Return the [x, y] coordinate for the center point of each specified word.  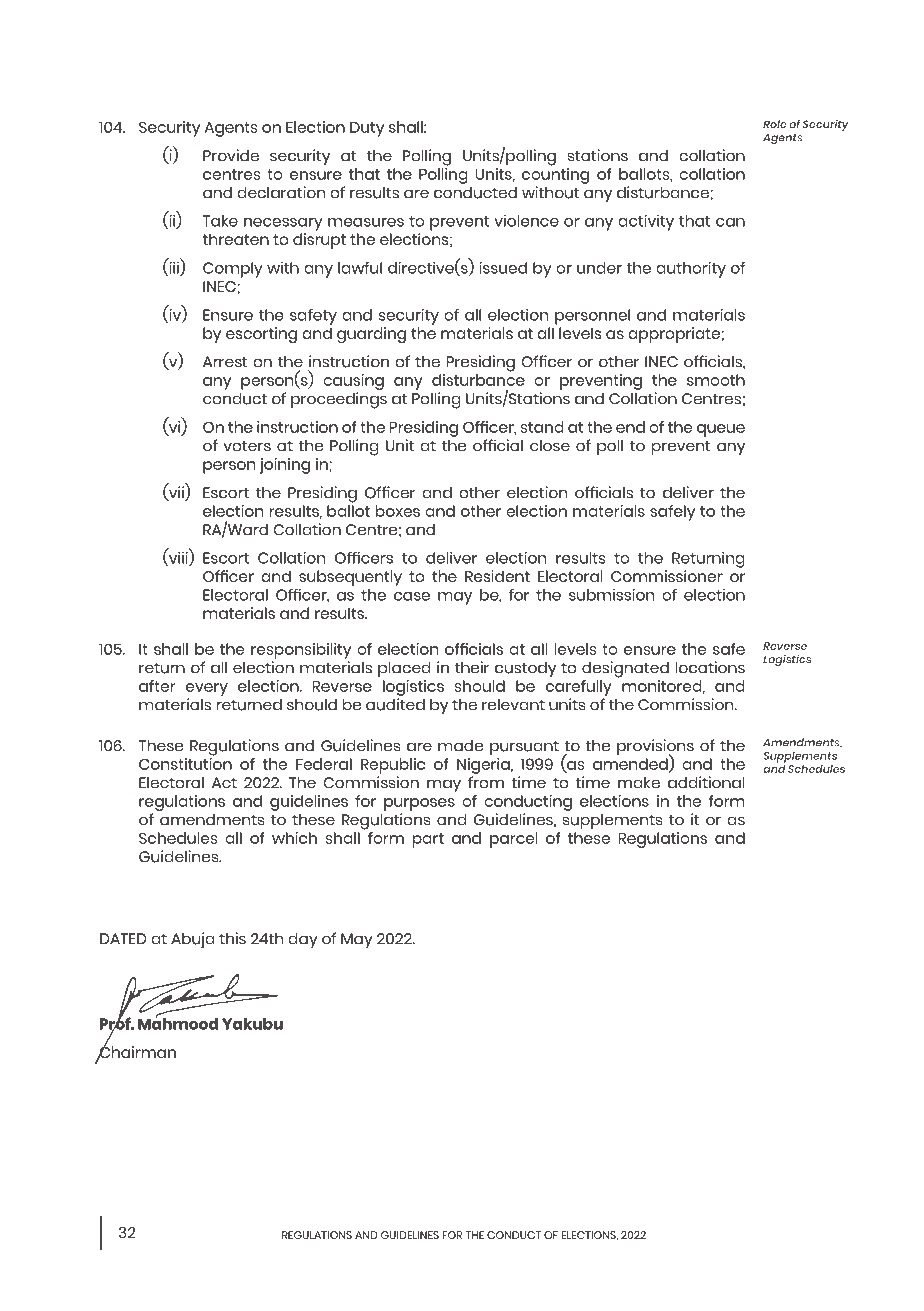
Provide [231, 155]
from [486, 782]
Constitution [185, 764]
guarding [371, 335]
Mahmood [178, 1023]
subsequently [350, 578]
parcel [514, 840]
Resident [497, 576]
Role [775, 124]
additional [706, 782]
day [303, 941]
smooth [716, 380]
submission [611, 594]
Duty [367, 129]
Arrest [225, 362]
